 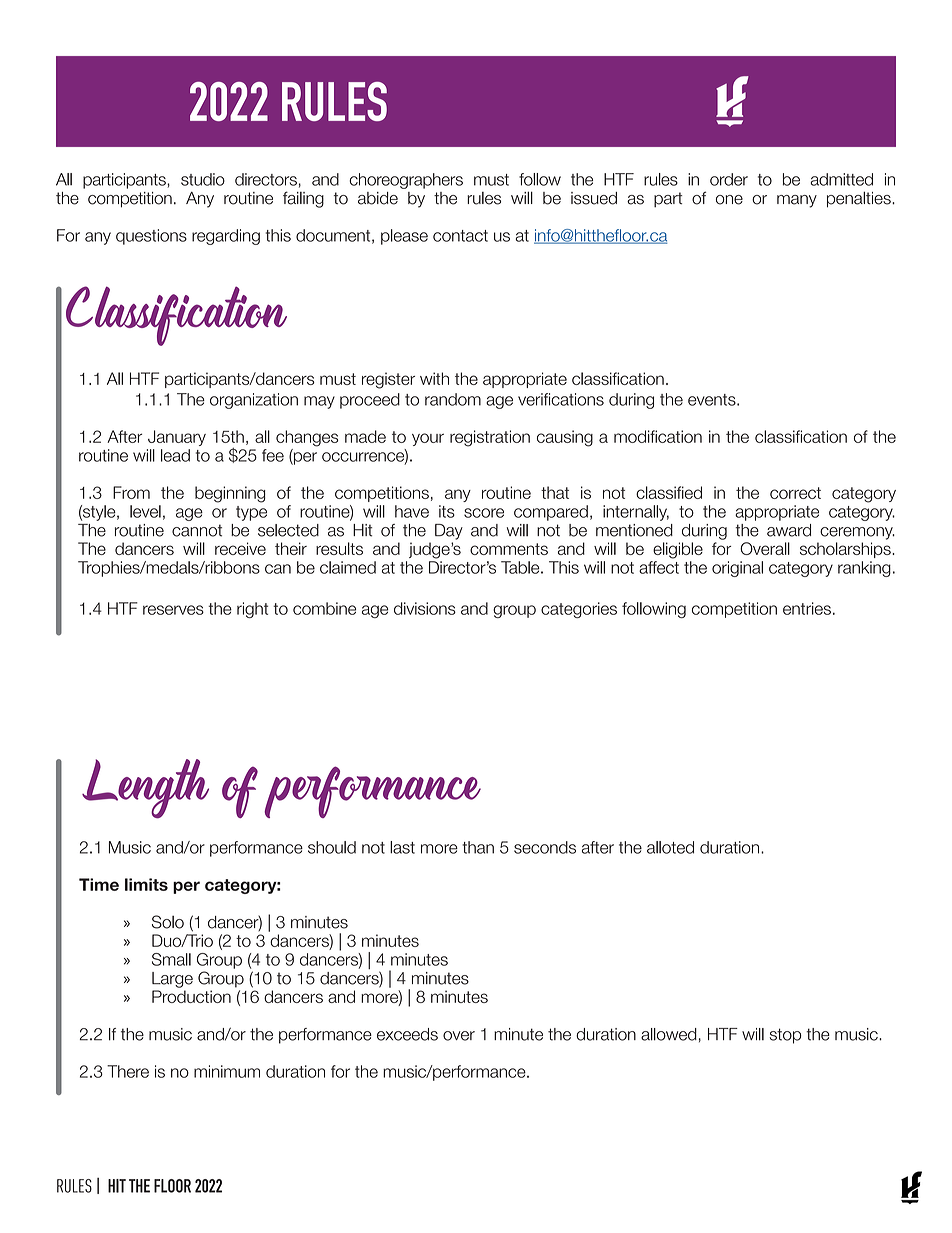 What do you see at coordinates (785, 1036) in the screenshot?
I see `stop` at bounding box center [785, 1036].
